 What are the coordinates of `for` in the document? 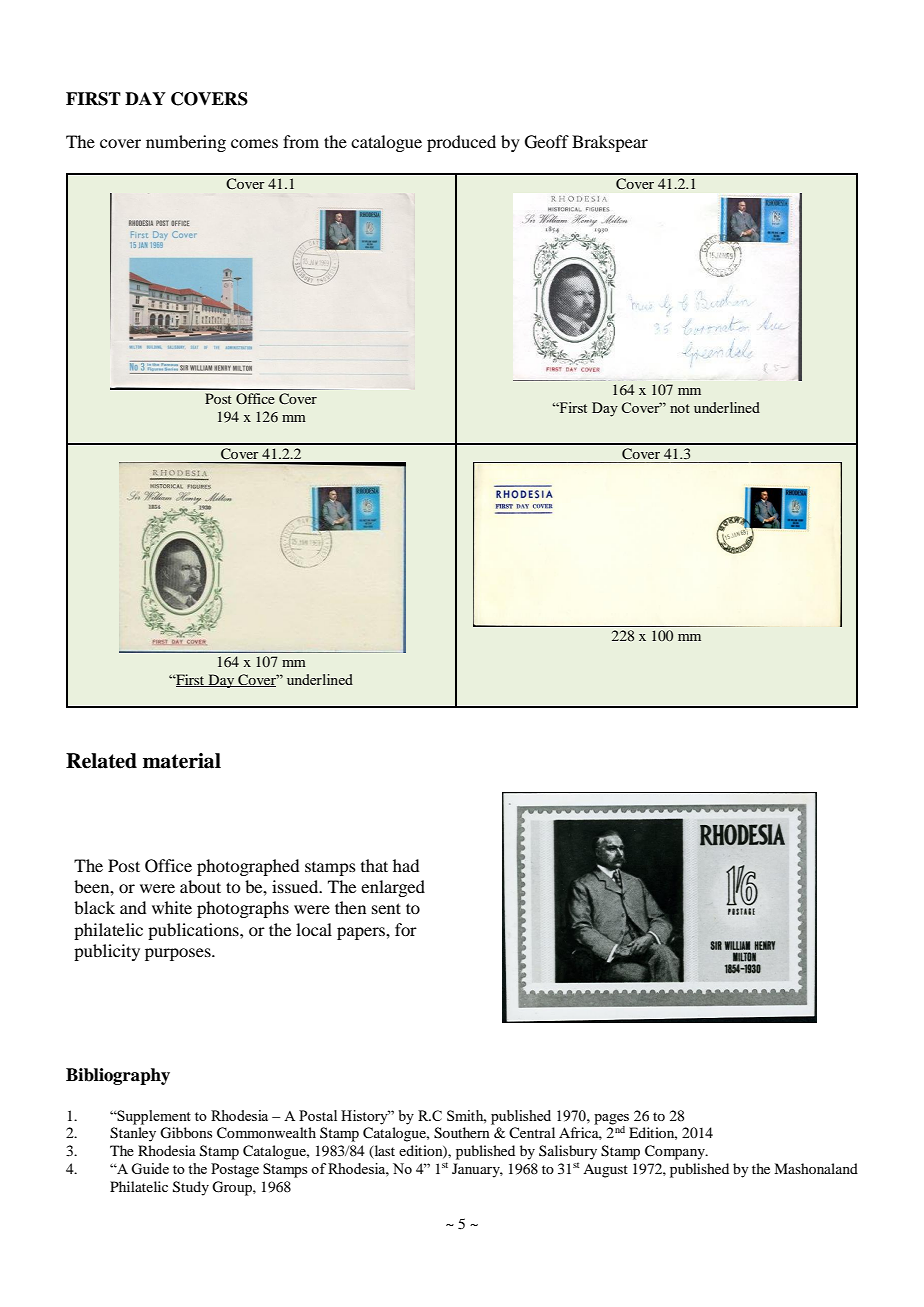 It's located at (406, 929).
